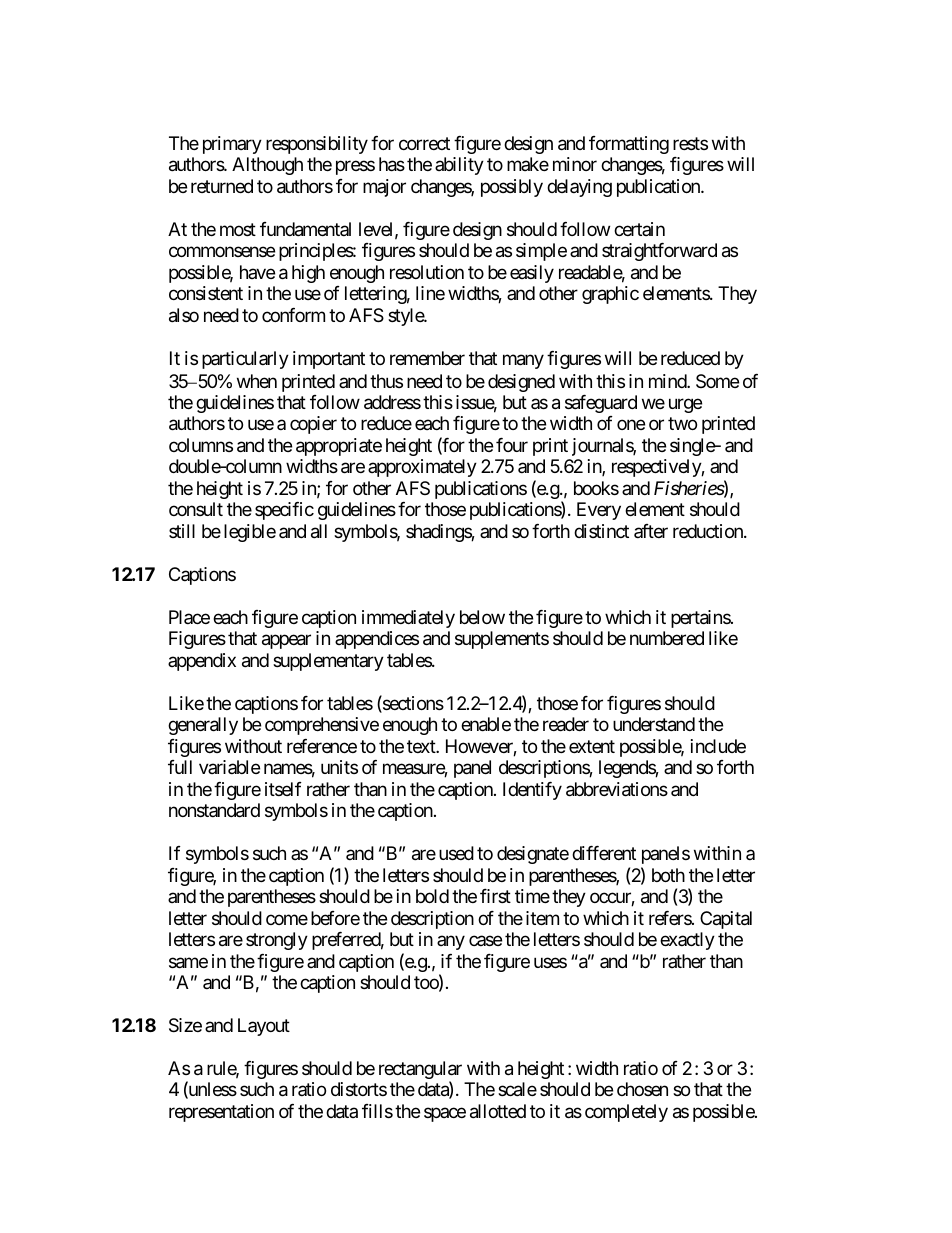 The image size is (952, 1233). What do you see at coordinates (629, 145) in the screenshot?
I see `formatting` at bounding box center [629, 145].
